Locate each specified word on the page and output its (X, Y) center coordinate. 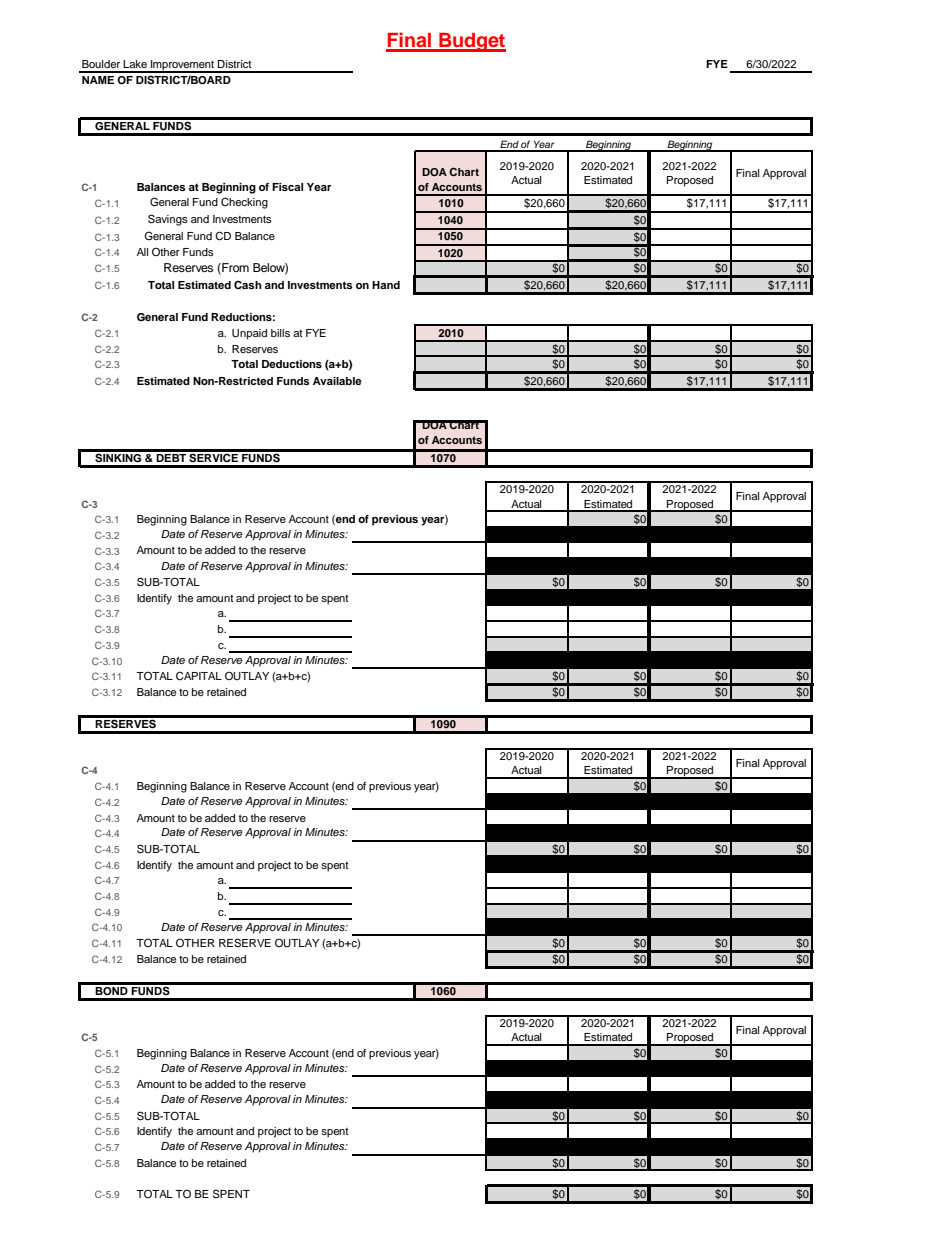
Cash (248, 285)
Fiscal (287, 187)
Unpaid (249, 334)
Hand (386, 285)
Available (337, 381)
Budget (471, 42)
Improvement (183, 66)
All (142, 252)
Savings (168, 220)
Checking (244, 203)
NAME (98, 80)
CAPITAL (199, 676)
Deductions (292, 364)
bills (280, 333)
